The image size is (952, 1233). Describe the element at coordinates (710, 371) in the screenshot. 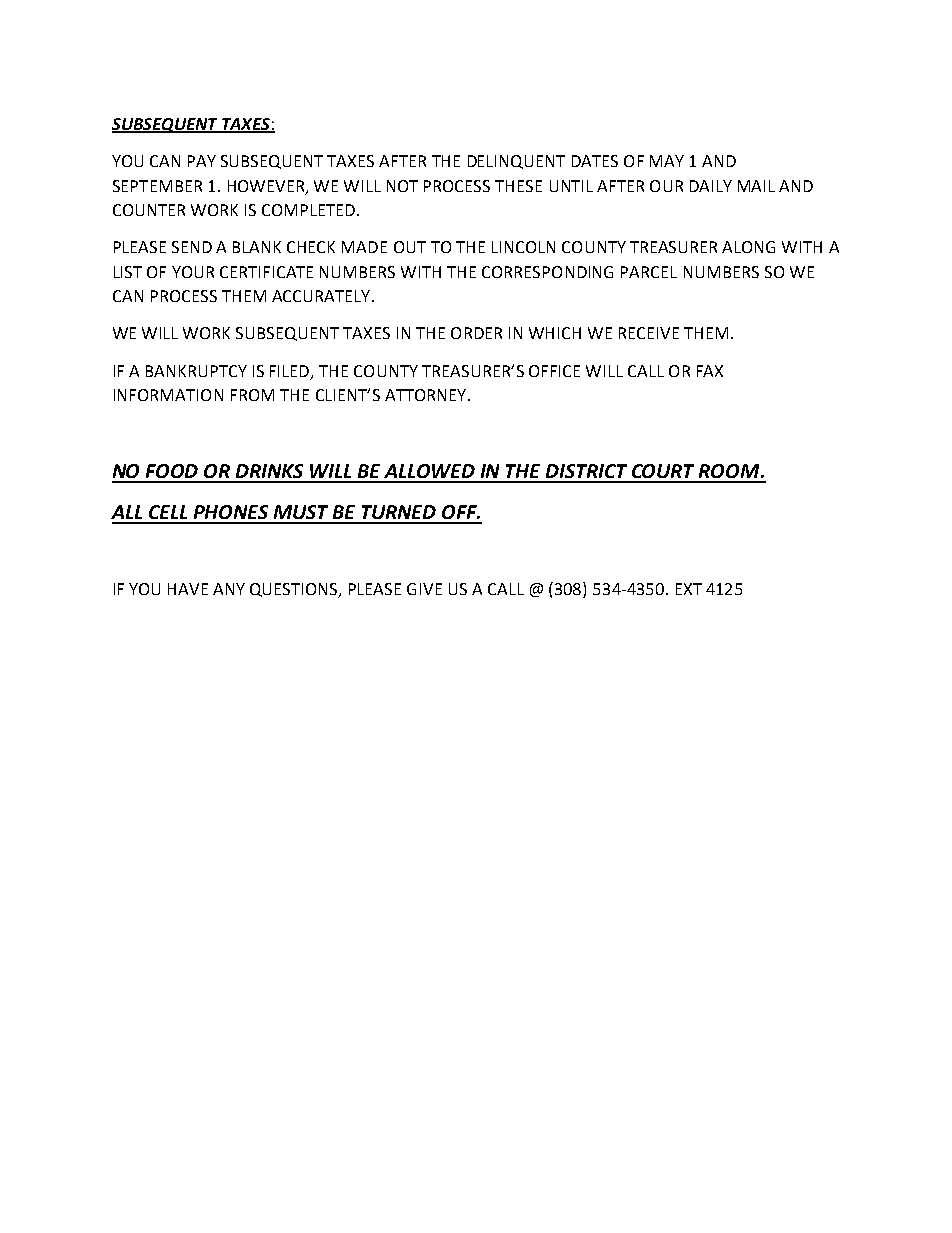

I see `FAX` at that location.
